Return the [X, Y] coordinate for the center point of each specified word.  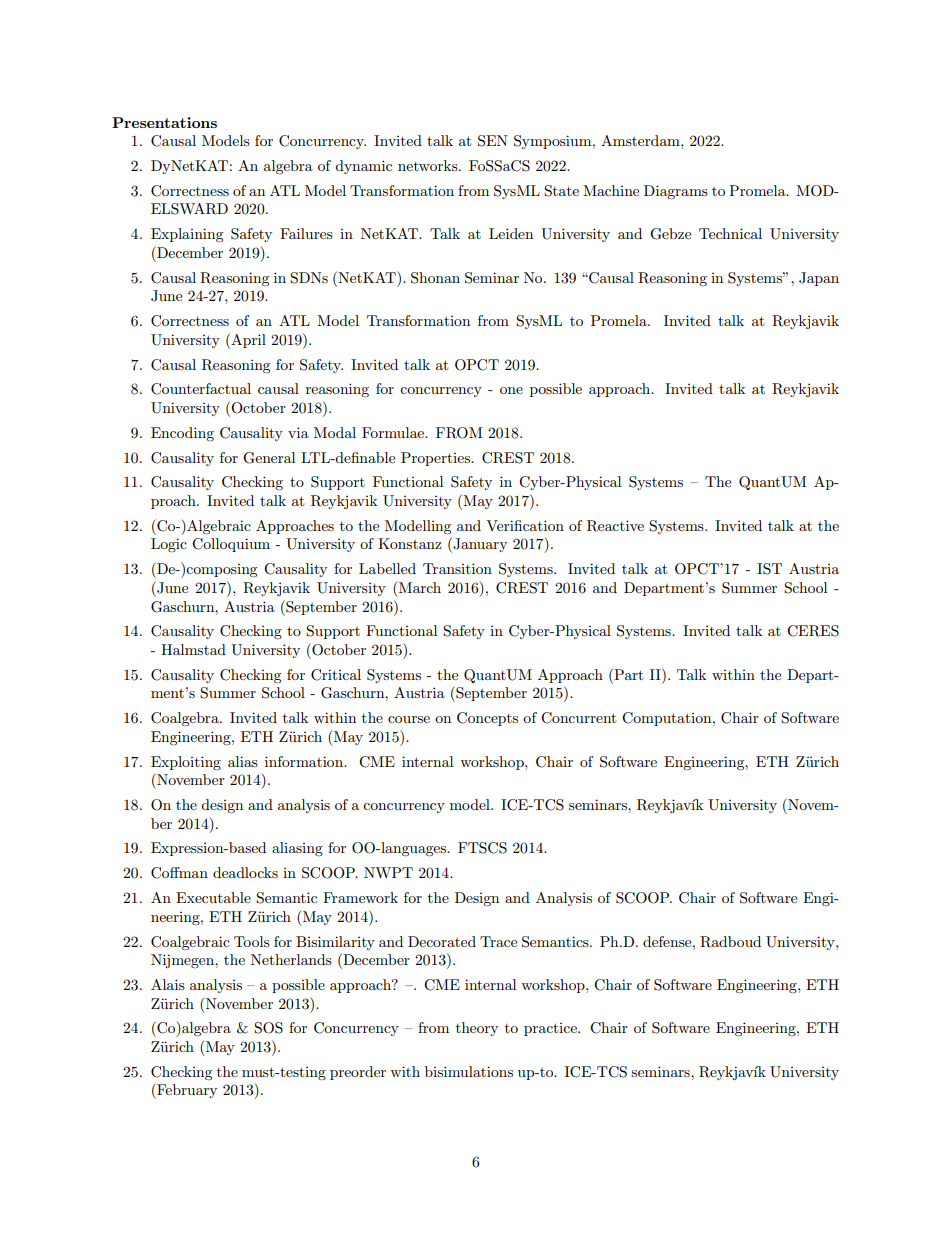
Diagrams [676, 192]
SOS [268, 1028]
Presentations [164, 122]
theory [477, 1029]
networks [429, 165]
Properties [436, 459]
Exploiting [186, 763]
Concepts [487, 719]
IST [769, 569]
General [269, 458]
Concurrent [578, 718]
